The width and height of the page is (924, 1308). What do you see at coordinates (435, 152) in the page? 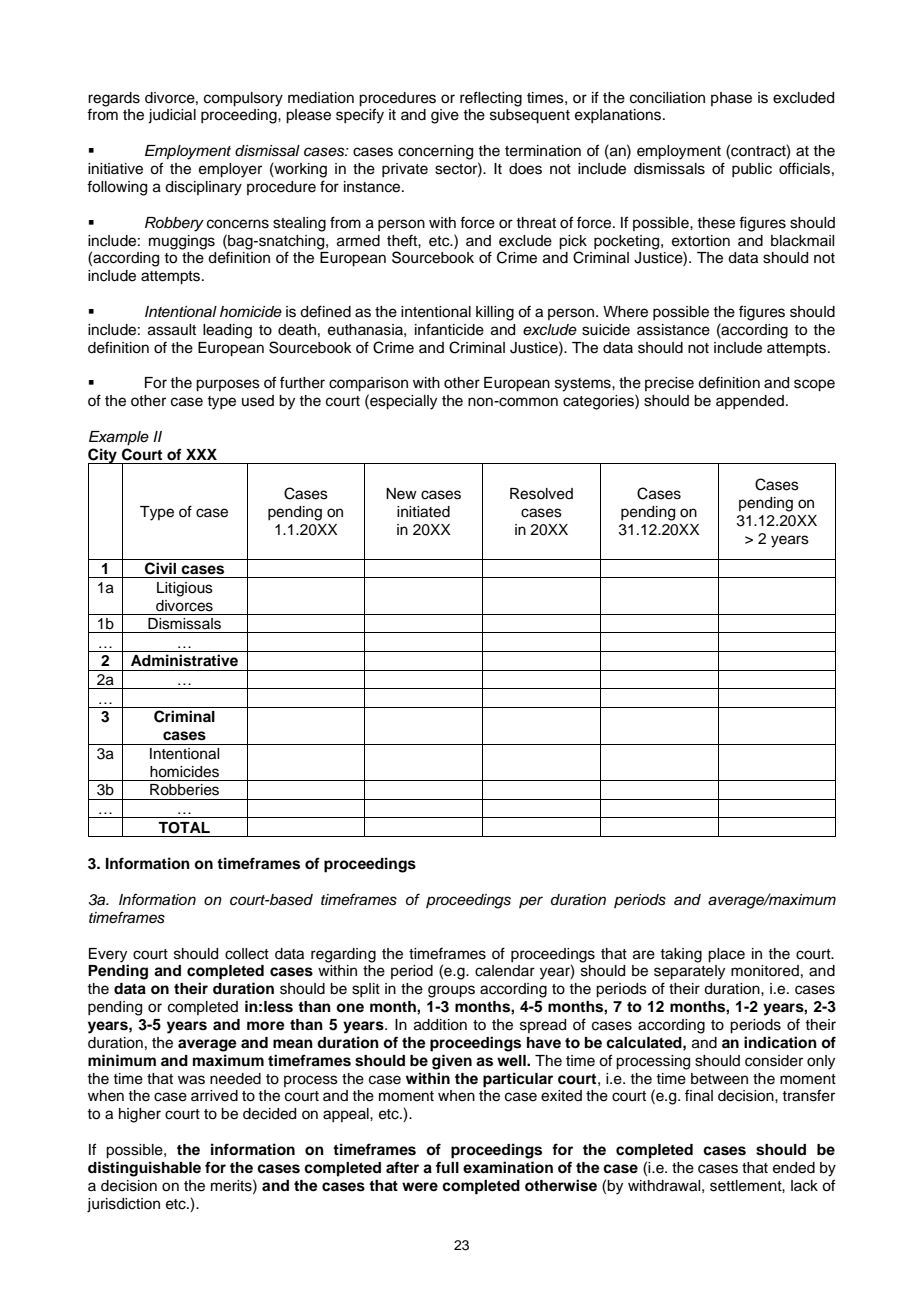
I see `concerning` at bounding box center [435, 152].
